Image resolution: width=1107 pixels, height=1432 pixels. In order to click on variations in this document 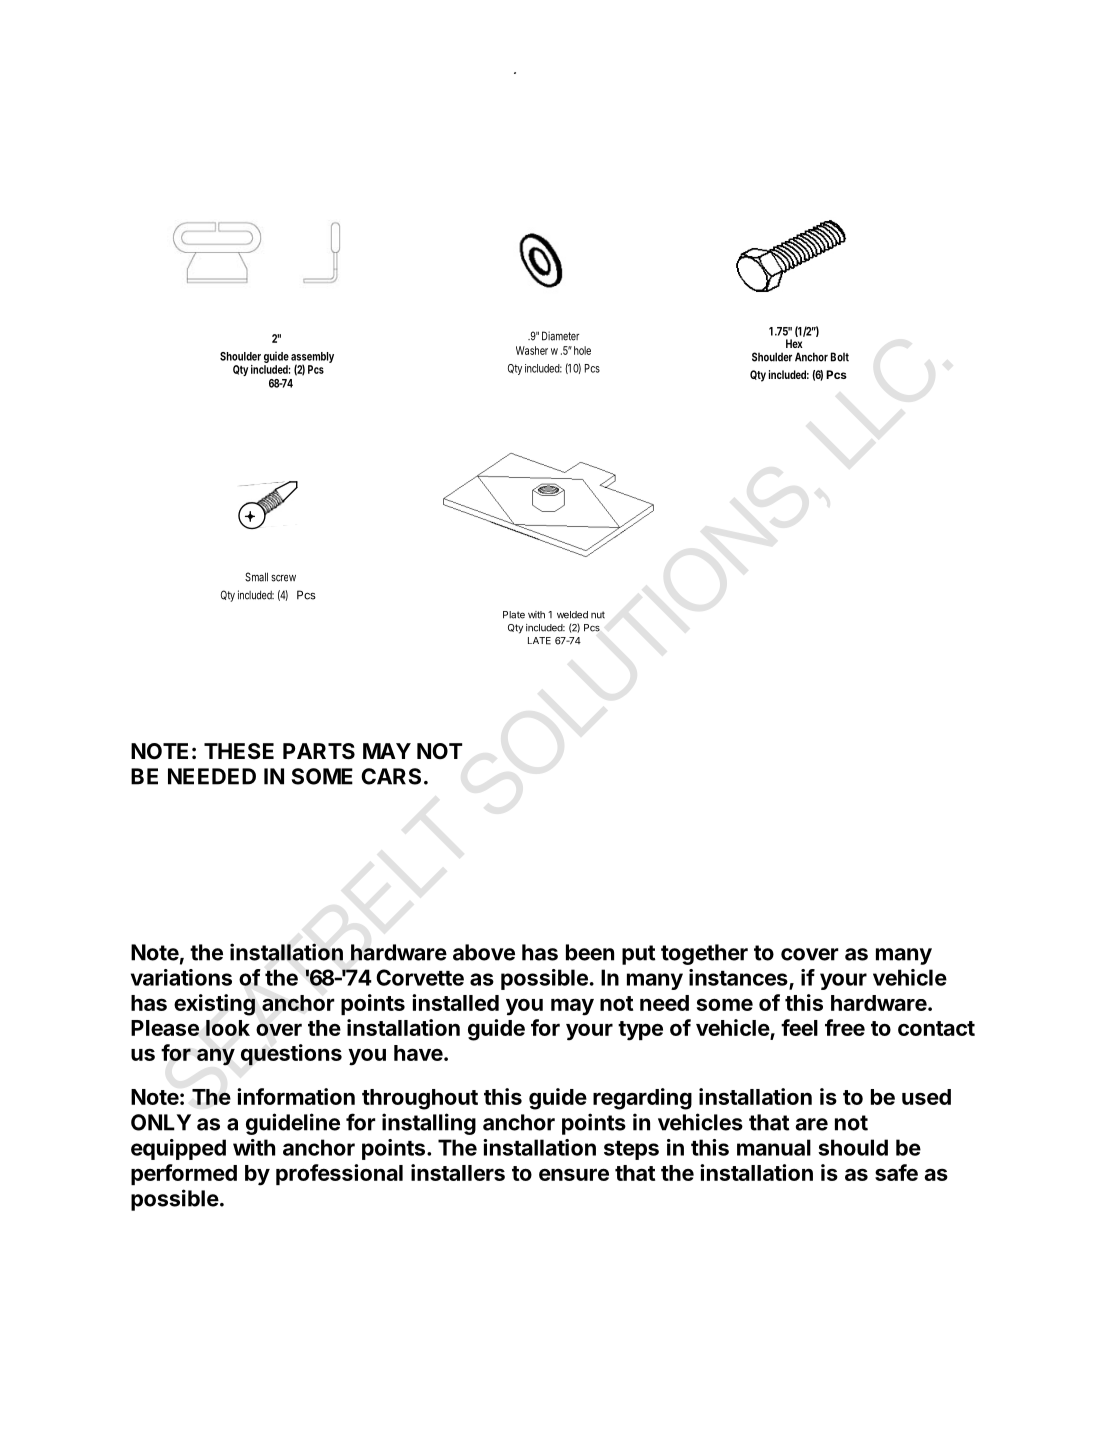, I will do `click(181, 977)`.
